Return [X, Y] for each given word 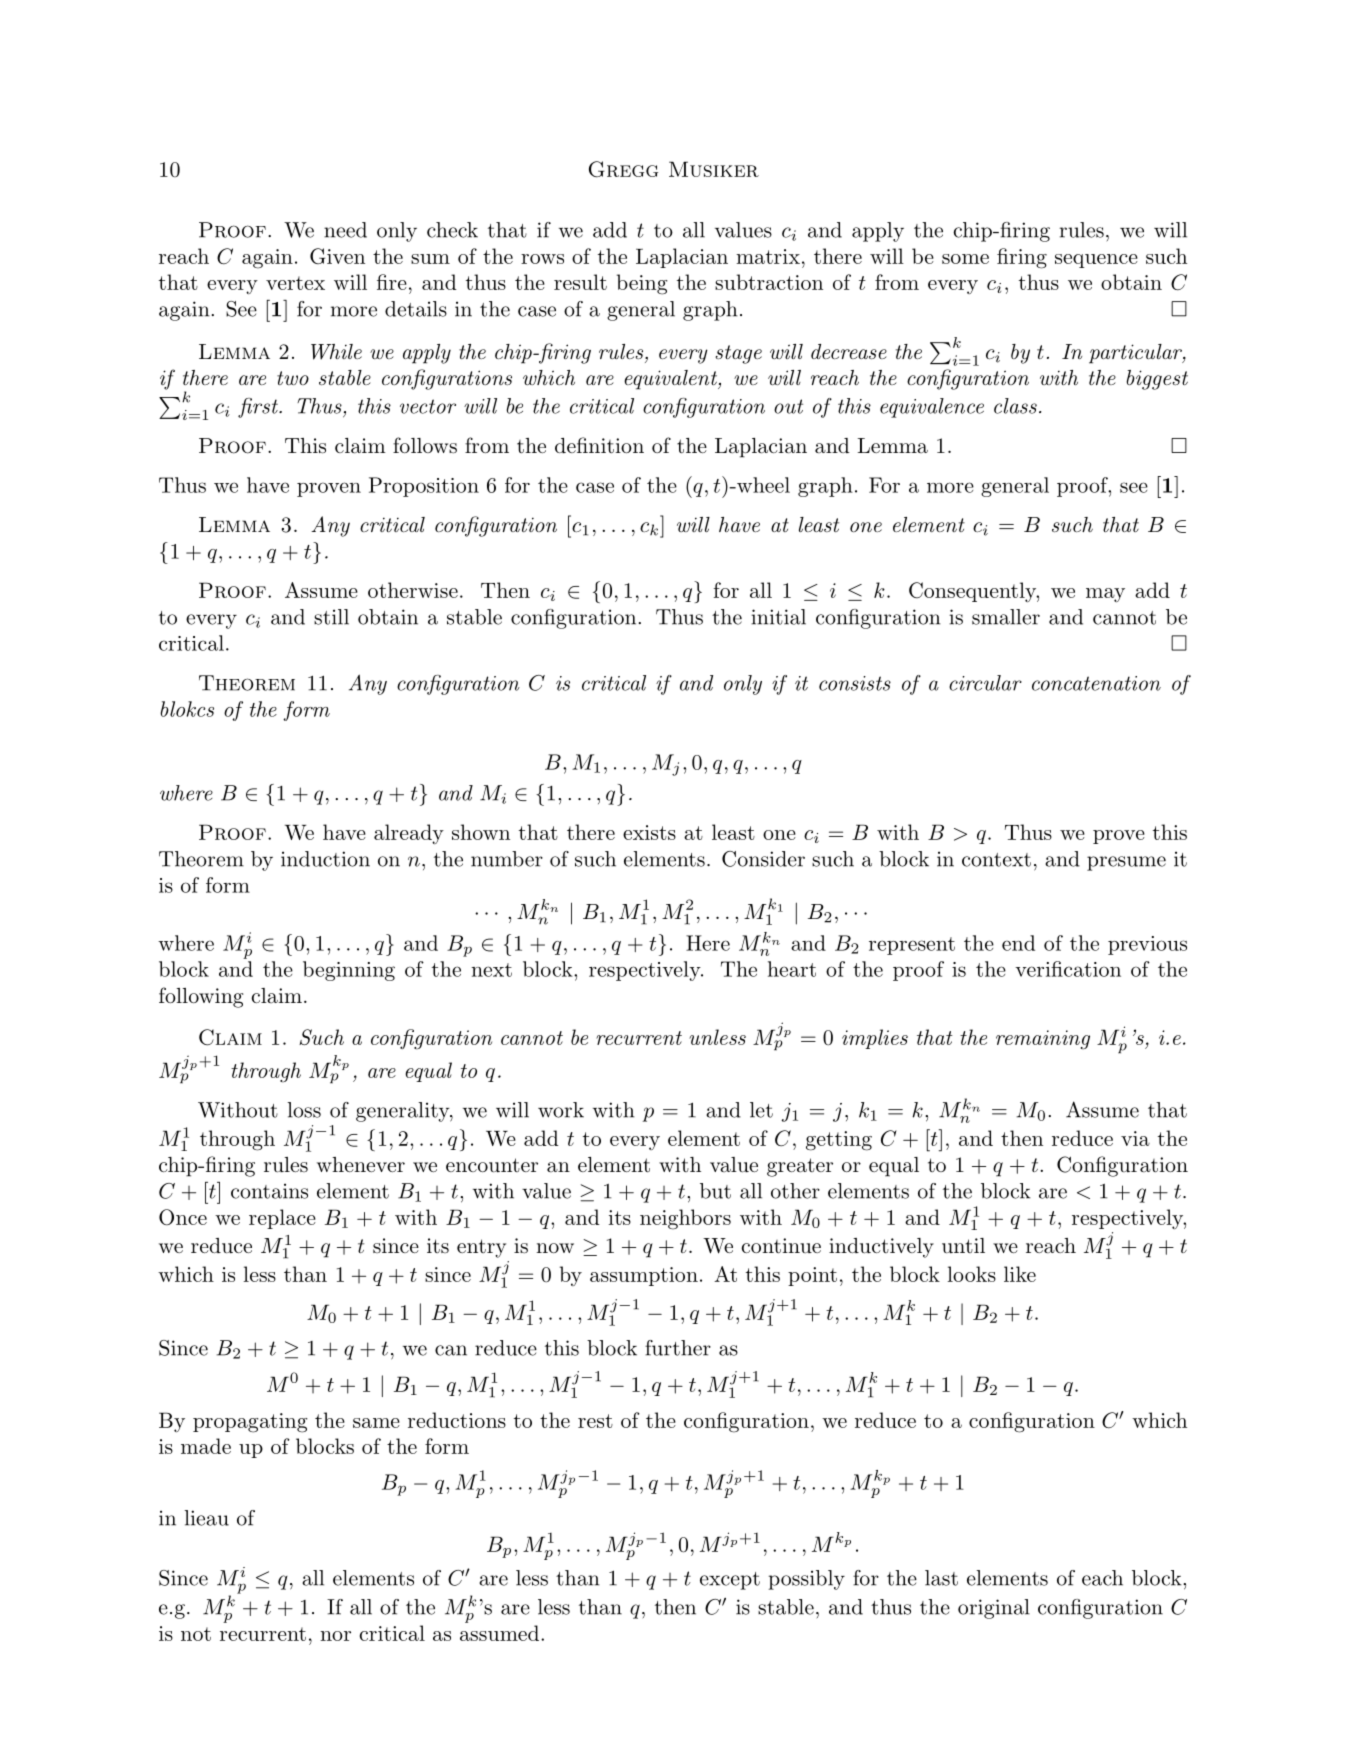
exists [649, 832]
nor [335, 1636]
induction [325, 859]
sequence [1096, 261]
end [1018, 943]
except [730, 1581]
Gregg [623, 169]
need [345, 230]
